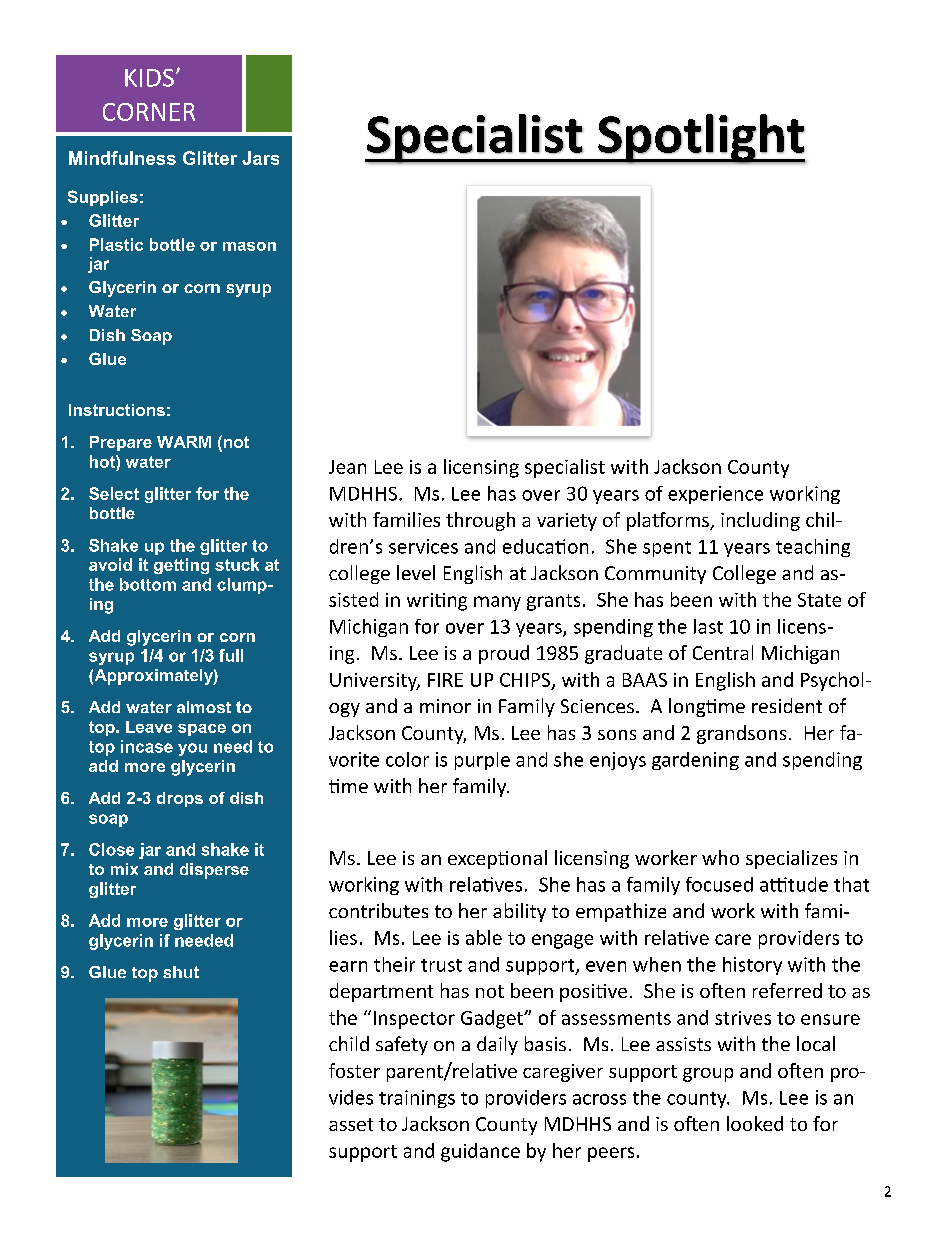 This screenshot has width=952, height=1233. What do you see at coordinates (260, 158) in the screenshot?
I see `Jars` at bounding box center [260, 158].
